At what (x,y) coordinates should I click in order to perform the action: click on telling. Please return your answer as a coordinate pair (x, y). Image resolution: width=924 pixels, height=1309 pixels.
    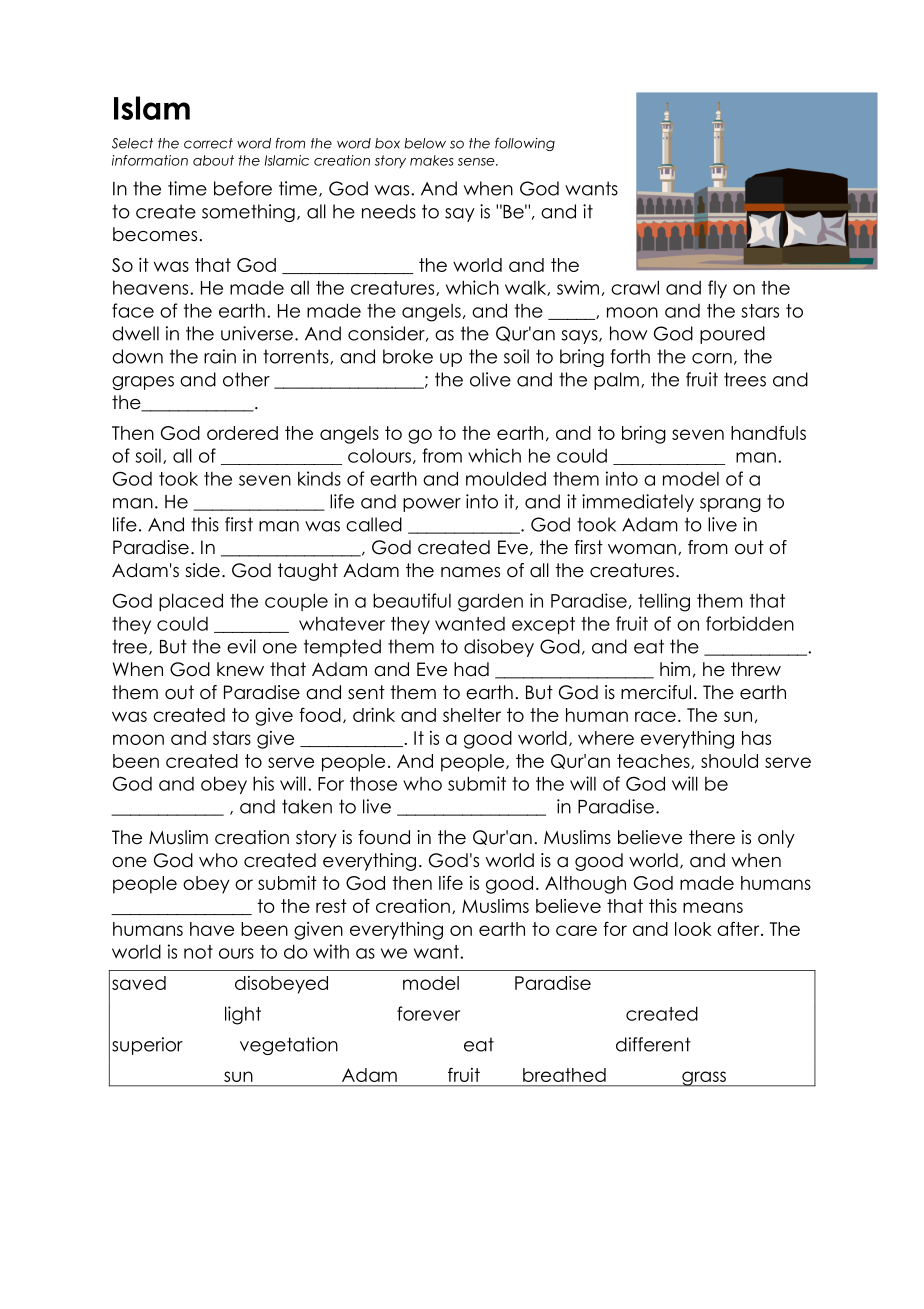
    Looking at the image, I should click on (664, 602).
